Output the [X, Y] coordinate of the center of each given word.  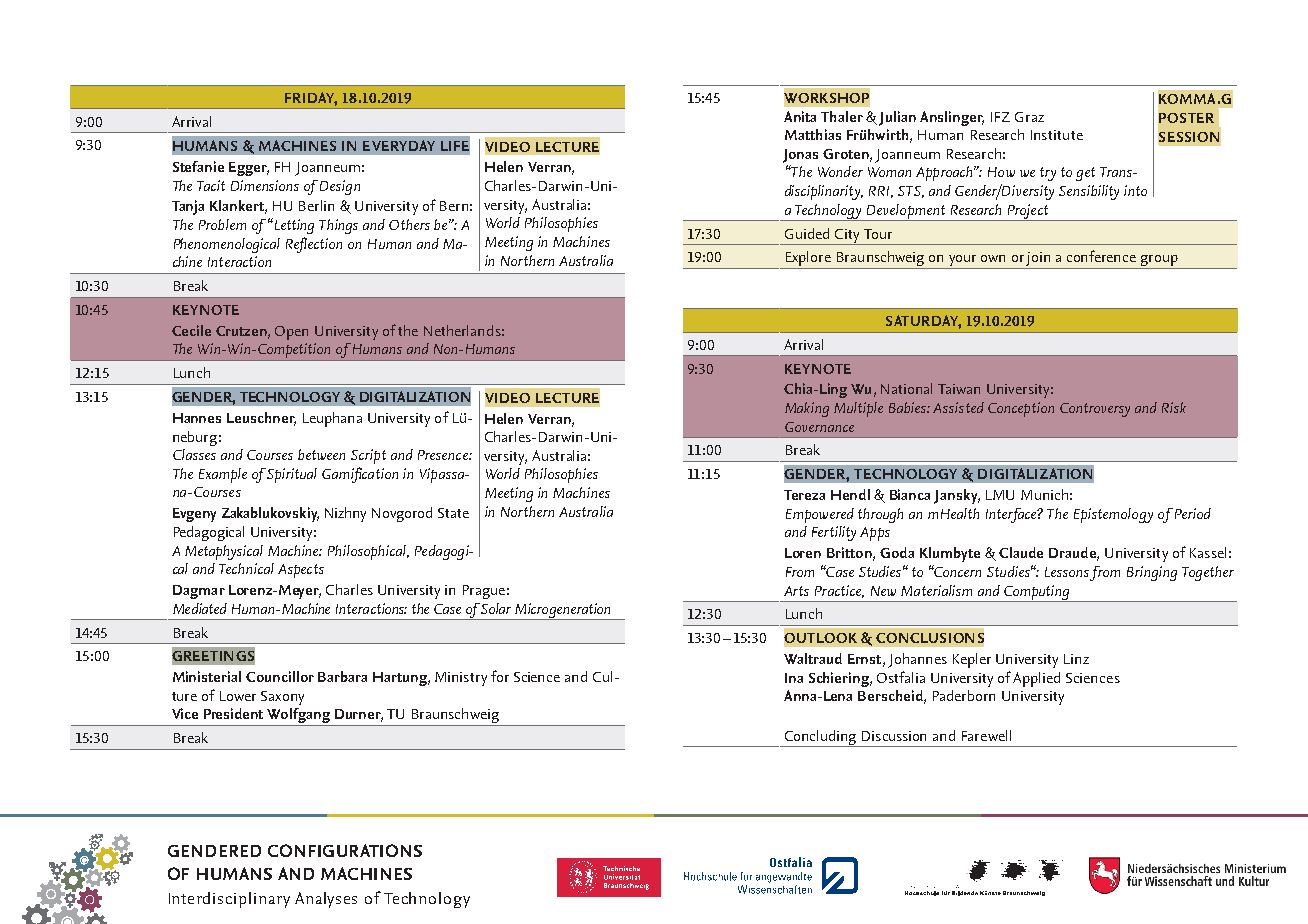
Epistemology [1113, 515]
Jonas [800, 156]
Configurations [345, 850]
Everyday [399, 145]
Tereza [804, 495]
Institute [1057, 135]
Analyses [326, 900]
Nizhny [345, 514]
